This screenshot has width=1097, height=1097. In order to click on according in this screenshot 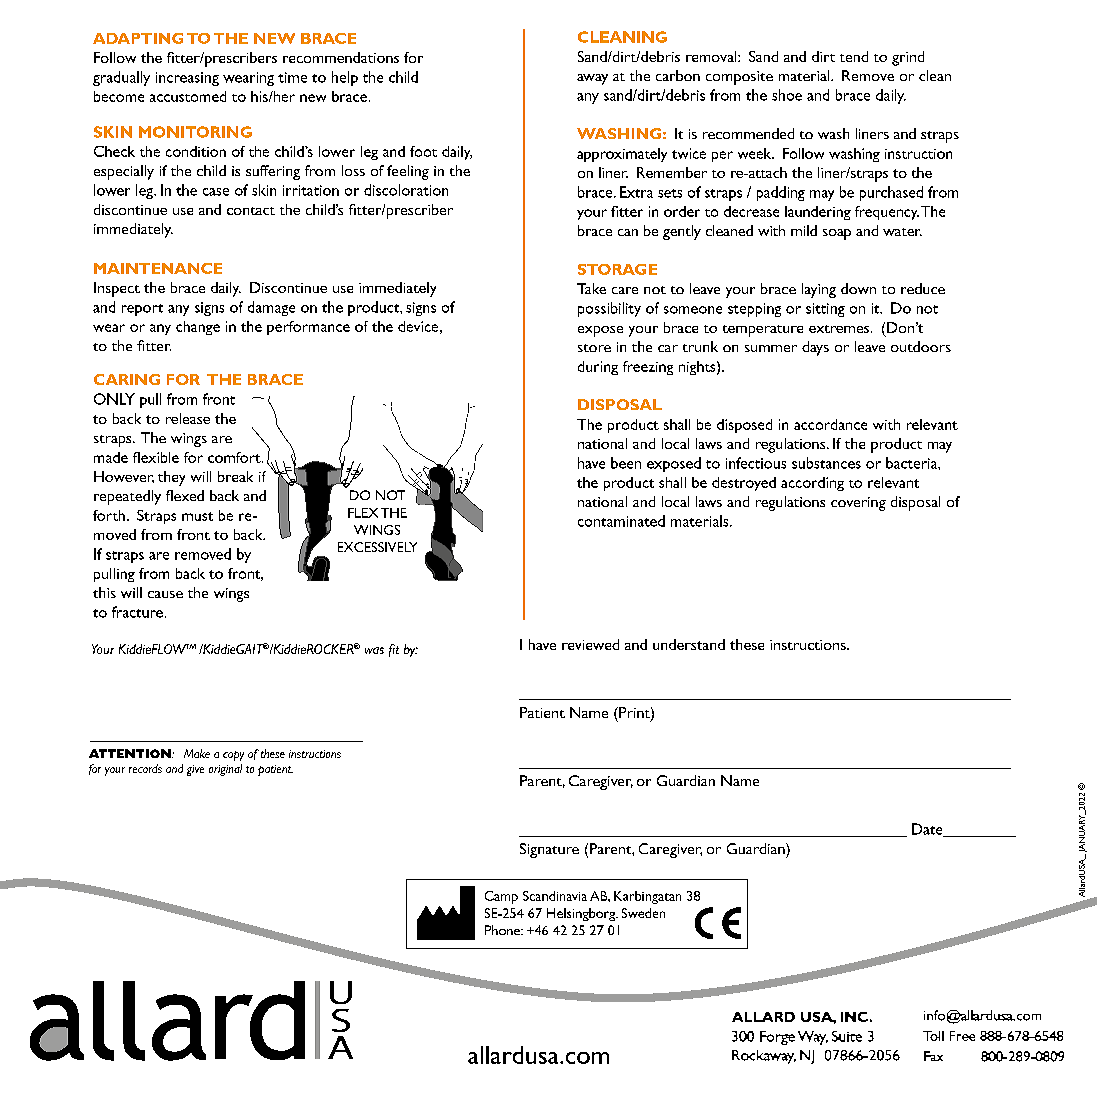, I will do `click(812, 484)`.
